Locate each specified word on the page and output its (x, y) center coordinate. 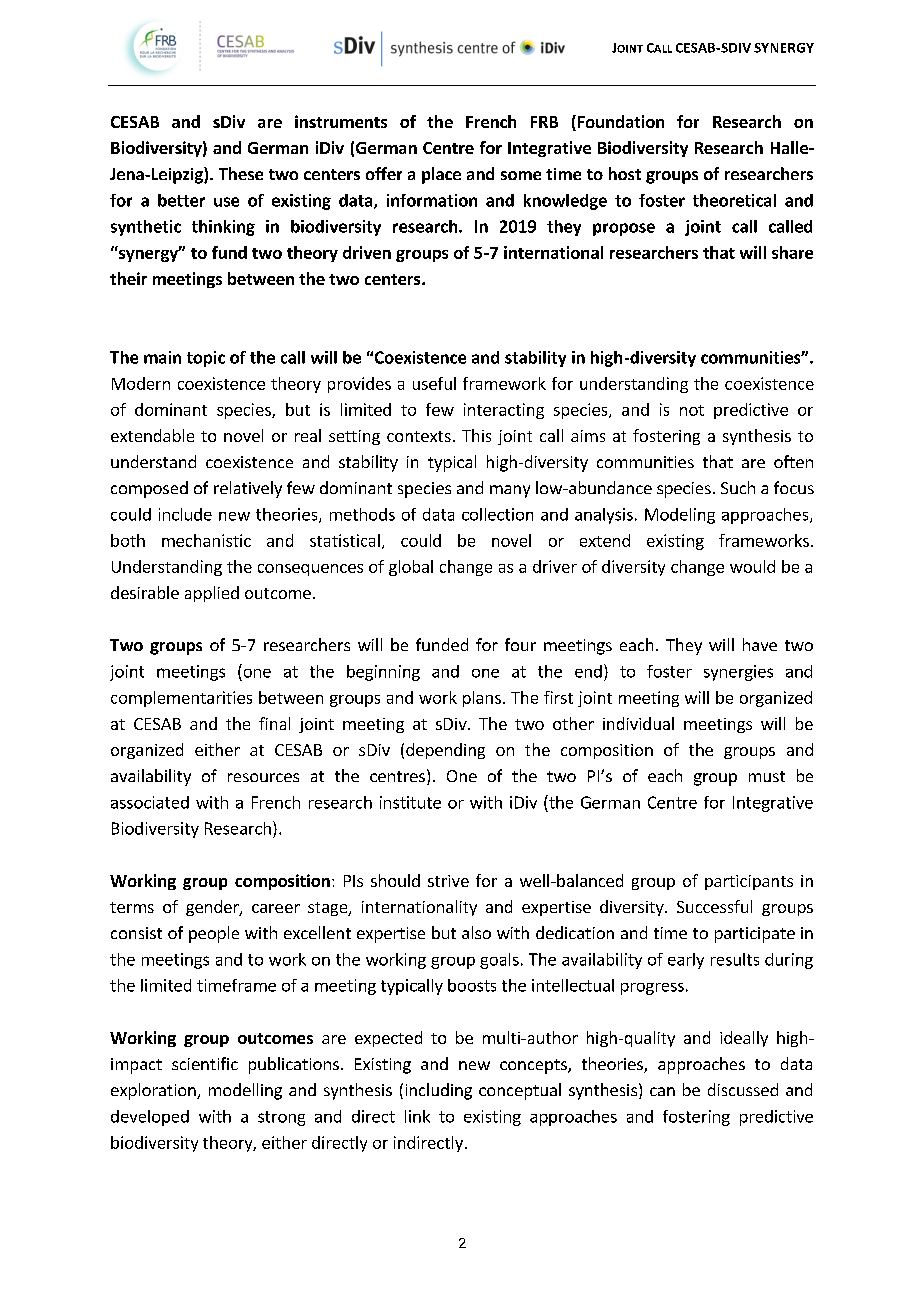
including (439, 1091)
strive (448, 881)
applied (212, 594)
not (692, 410)
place (441, 175)
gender (213, 908)
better (181, 200)
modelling (245, 1091)
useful (434, 383)
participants (749, 882)
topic (206, 359)
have (760, 644)
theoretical (734, 200)
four (520, 644)
